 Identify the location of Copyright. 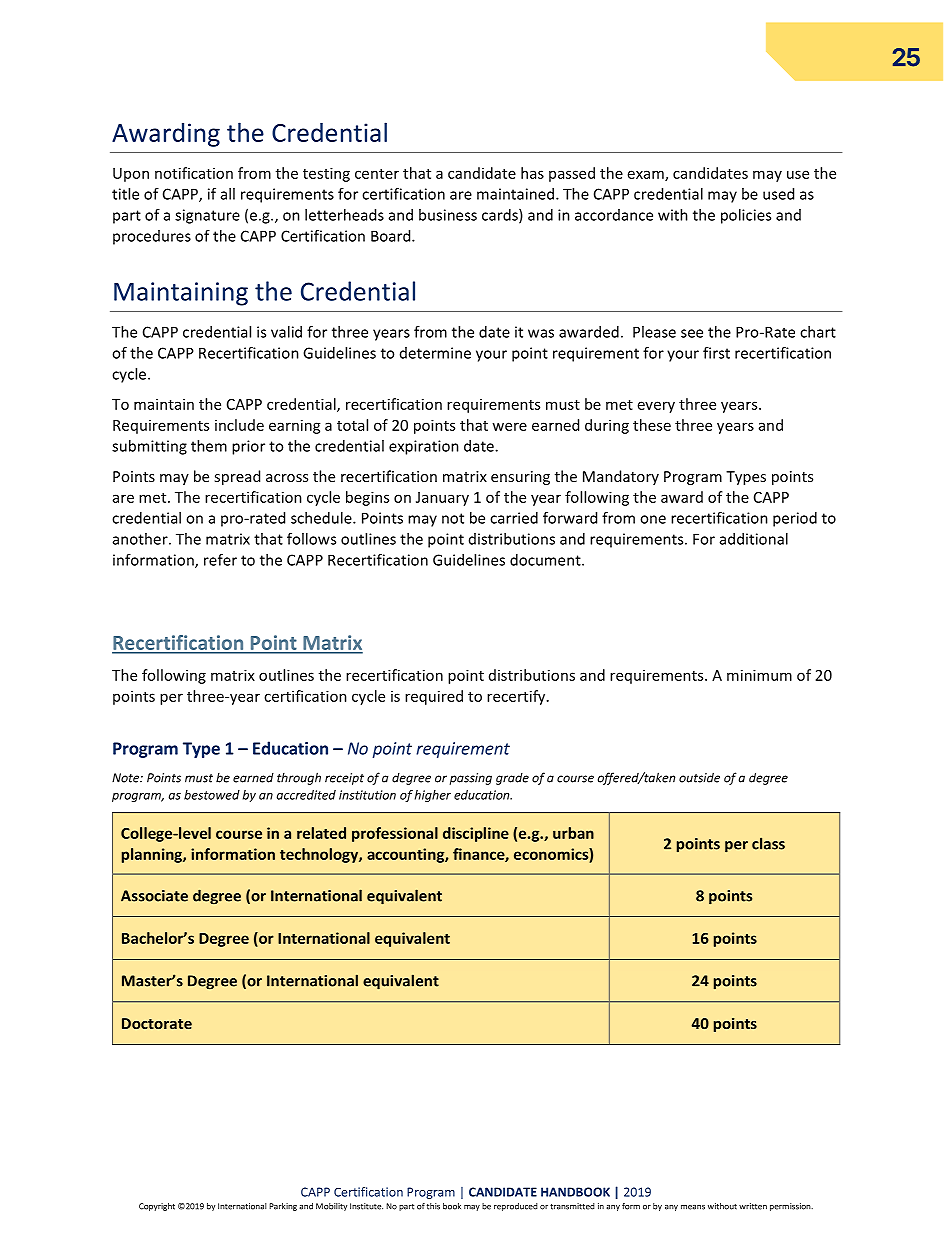
(157, 1207).
